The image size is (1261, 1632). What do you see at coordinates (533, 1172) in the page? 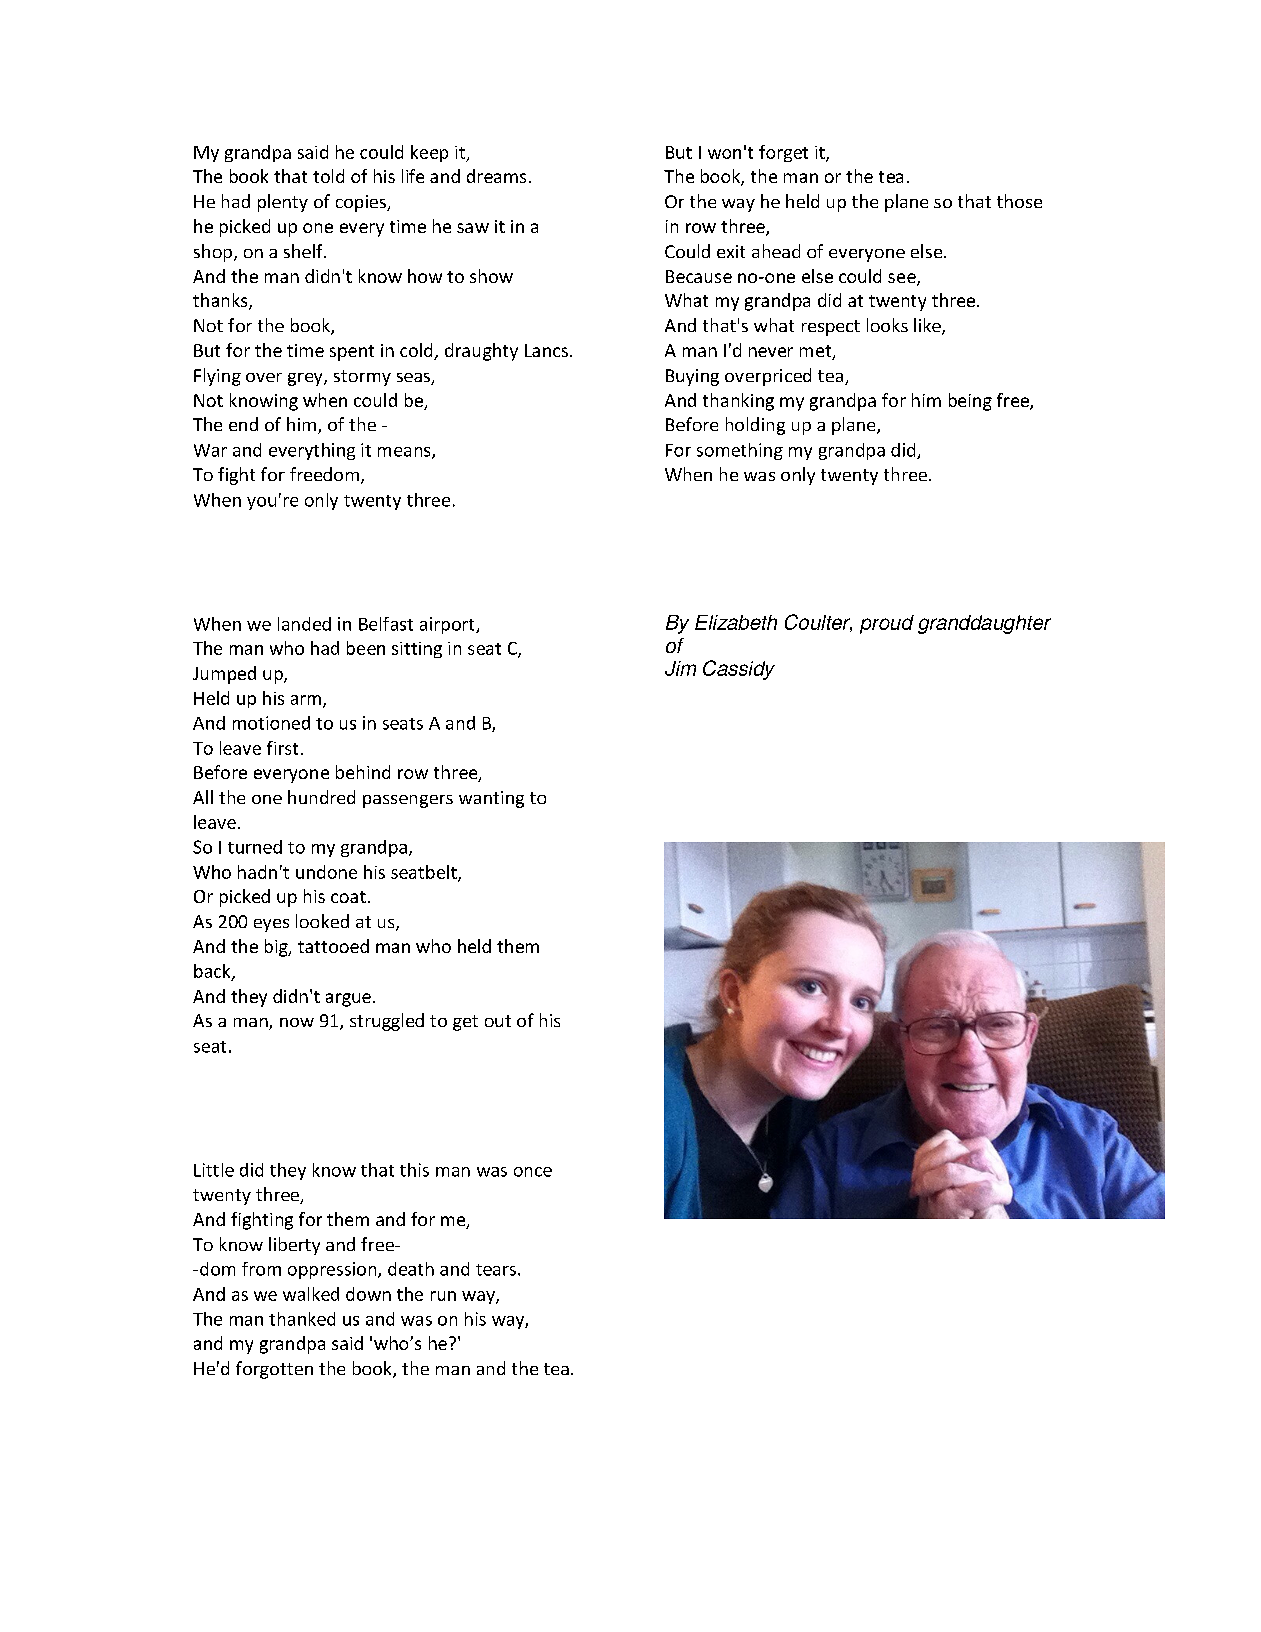
I see `once` at bounding box center [533, 1172].
